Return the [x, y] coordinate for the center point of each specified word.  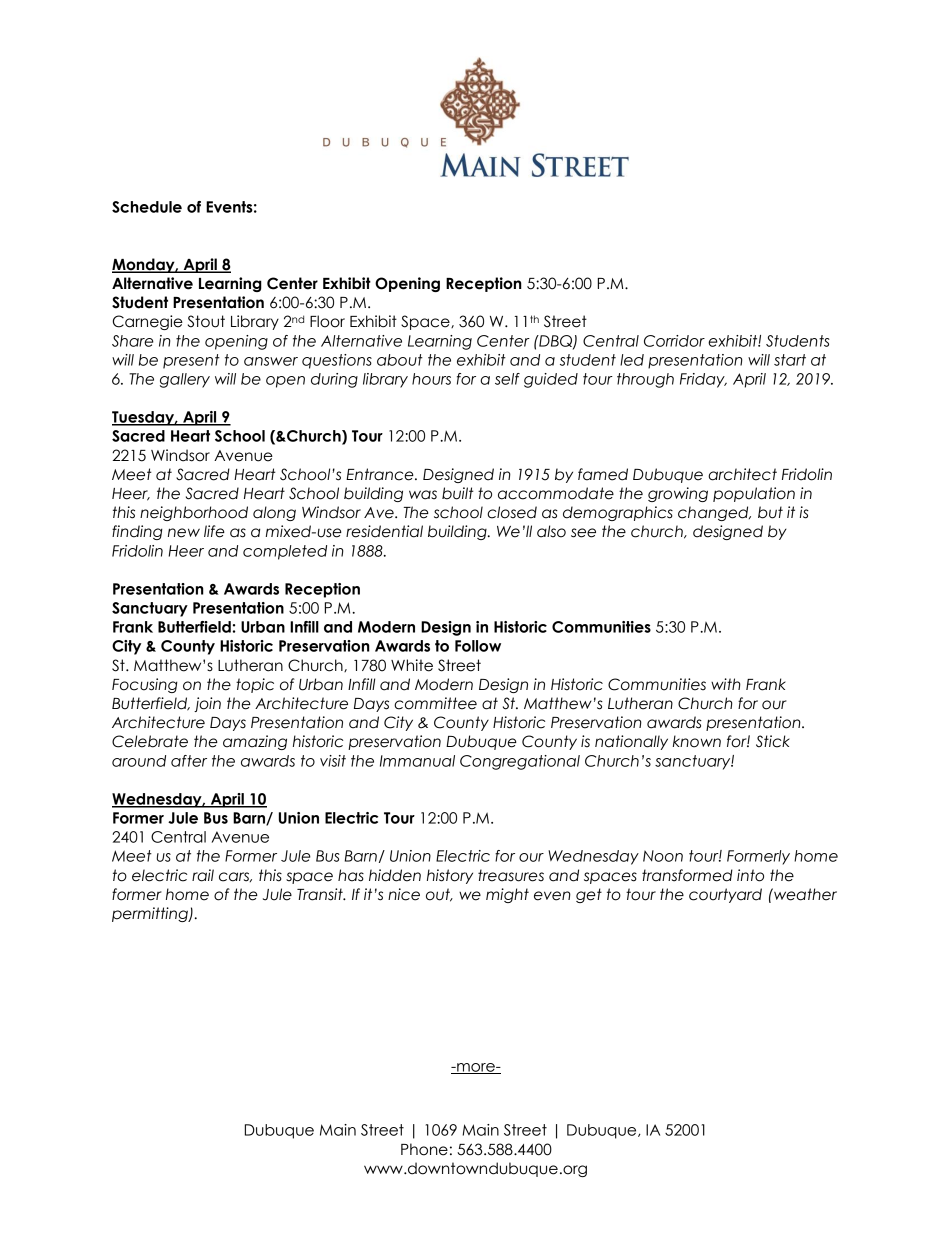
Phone [424, 1149]
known [697, 741]
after [189, 761]
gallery [185, 380]
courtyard [725, 895]
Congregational [520, 762]
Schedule [147, 207]
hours [431, 379]
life [214, 531]
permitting [151, 914]
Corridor [674, 341]
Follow [478, 646]
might [507, 895]
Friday [703, 380]
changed [714, 513]
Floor [327, 321]
